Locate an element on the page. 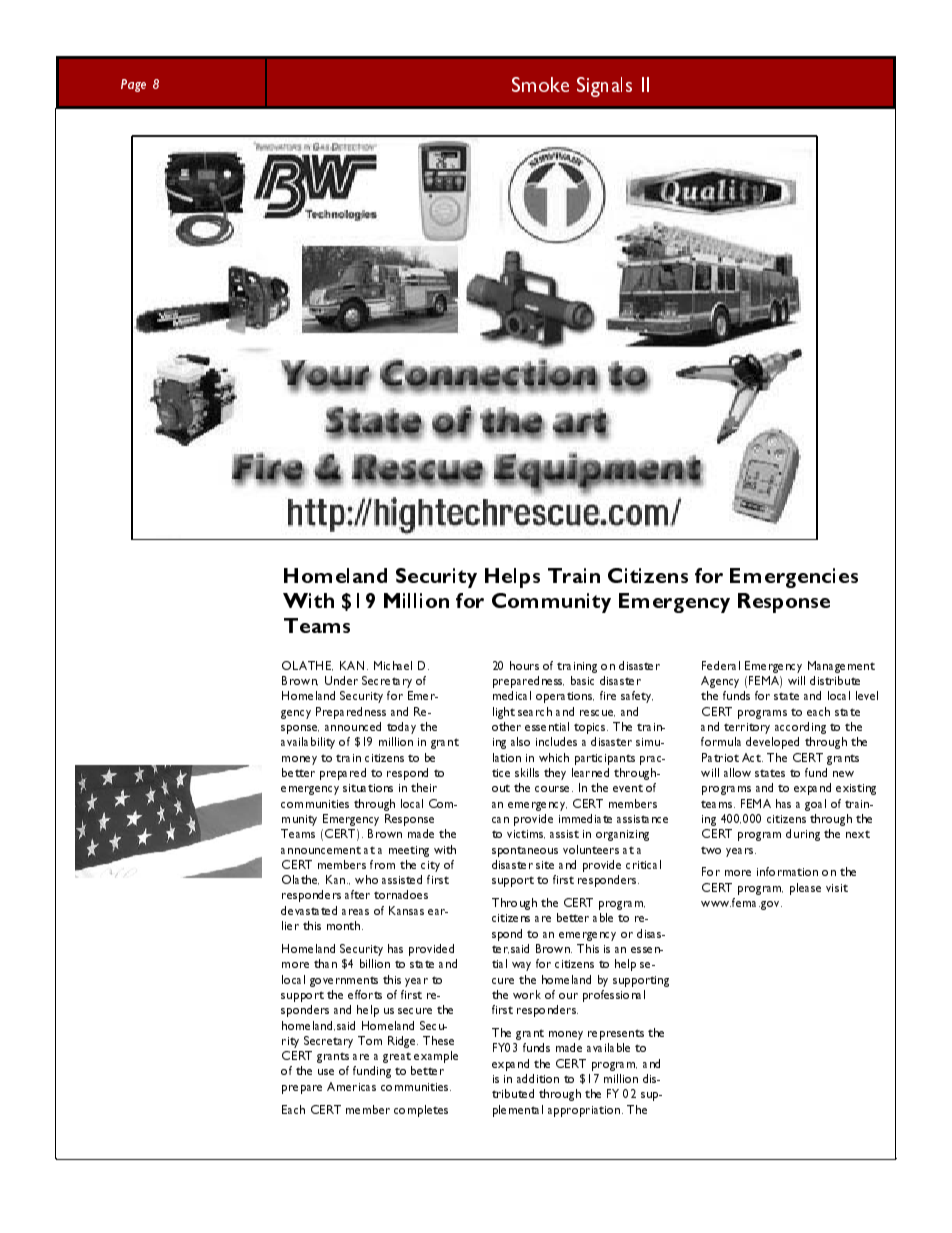 The image size is (952, 1233). Smoke is located at coordinates (540, 84).
